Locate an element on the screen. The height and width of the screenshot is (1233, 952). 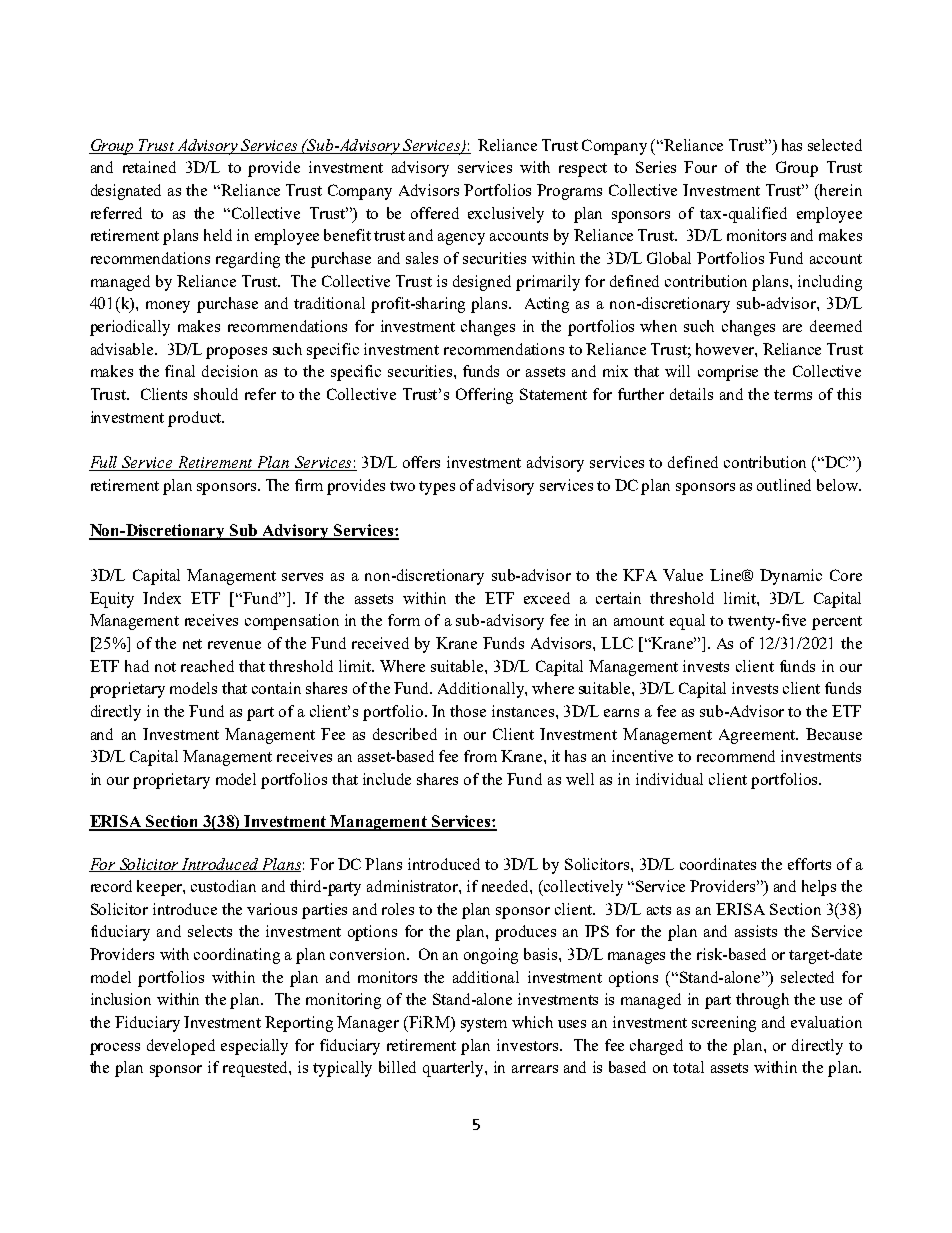
below is located at coordinates (839, 485).
